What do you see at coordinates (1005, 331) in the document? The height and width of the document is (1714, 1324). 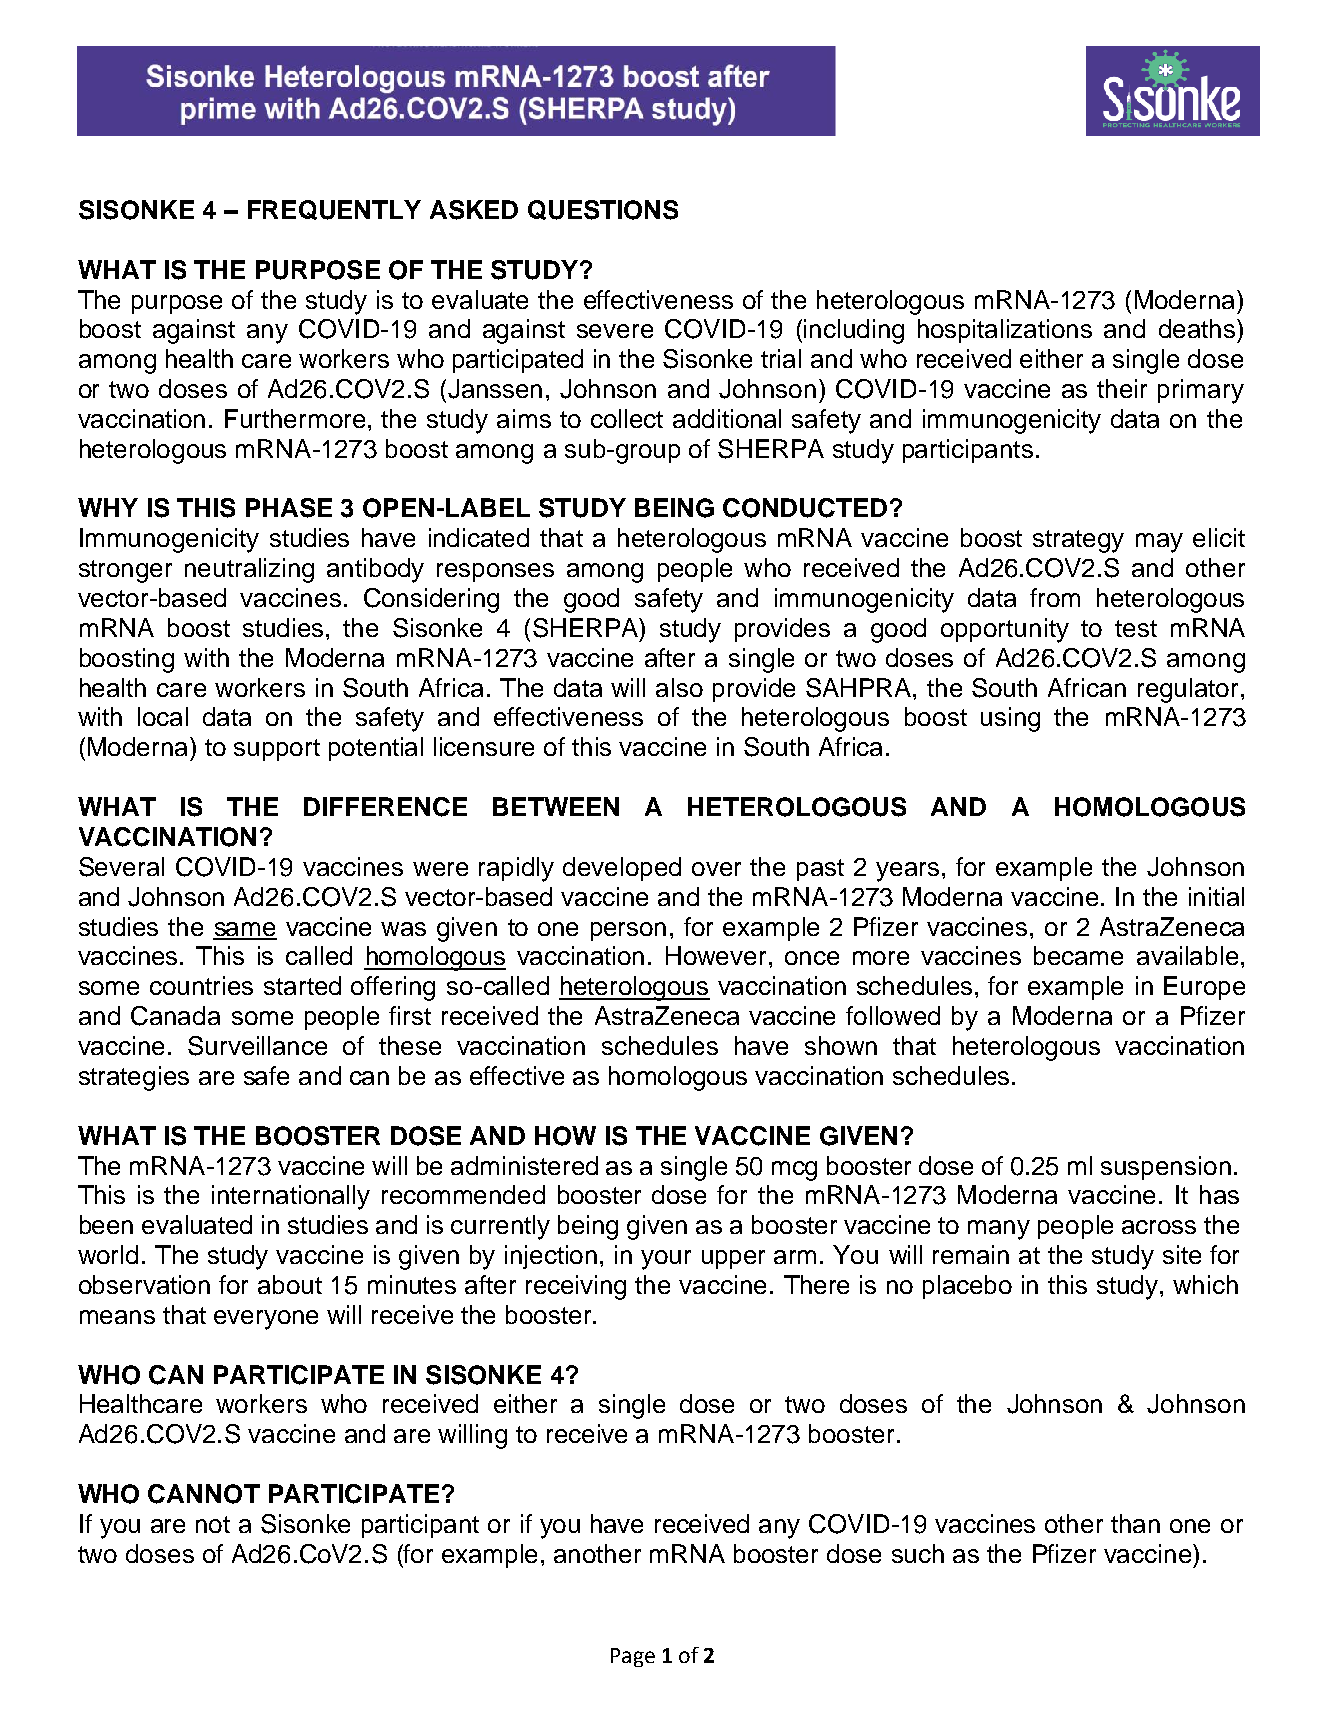 I see `hospitalizations` at bounding box center [1005, 331].
